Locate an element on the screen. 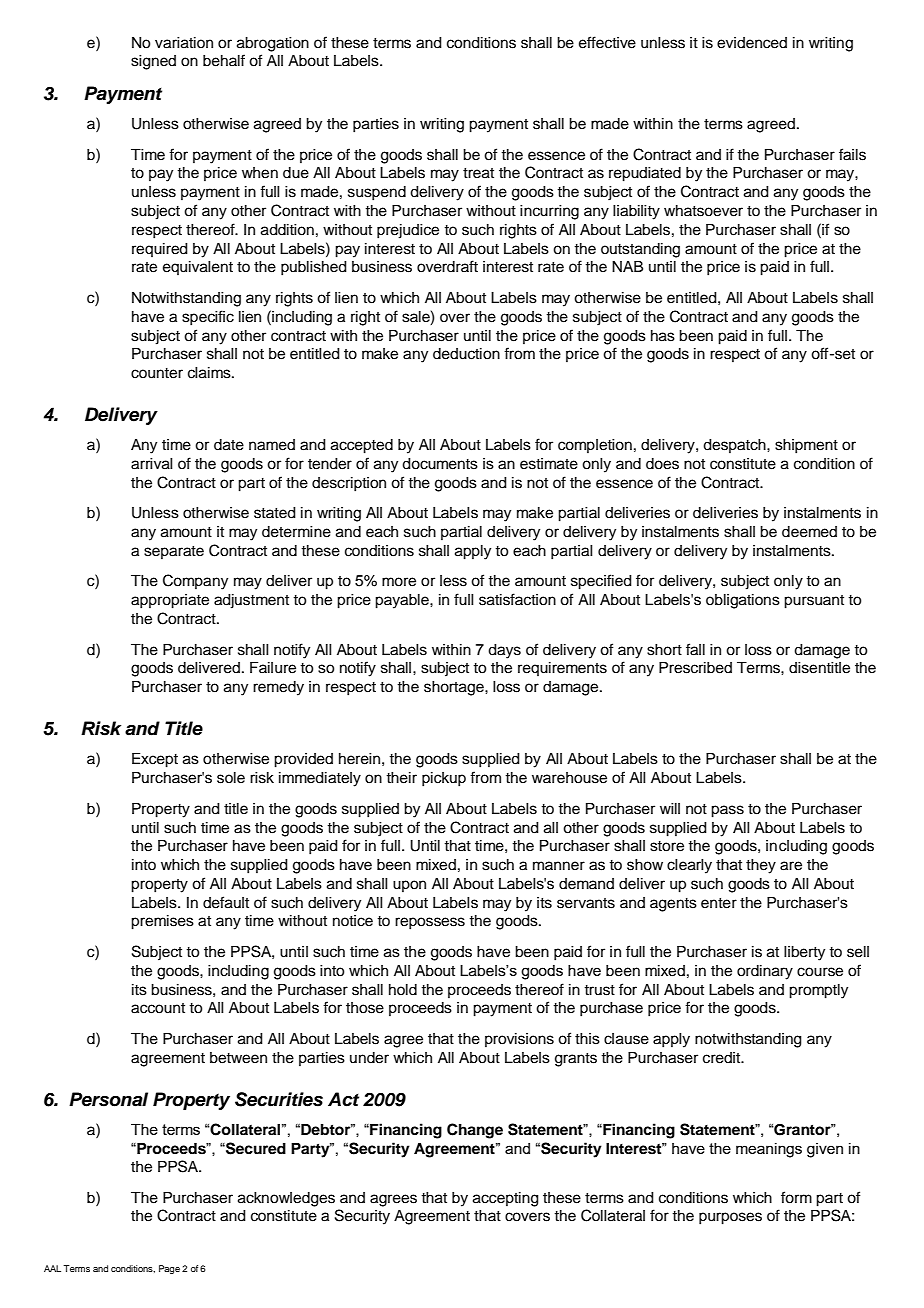  accepting is located at coordinates (506, 1199).
